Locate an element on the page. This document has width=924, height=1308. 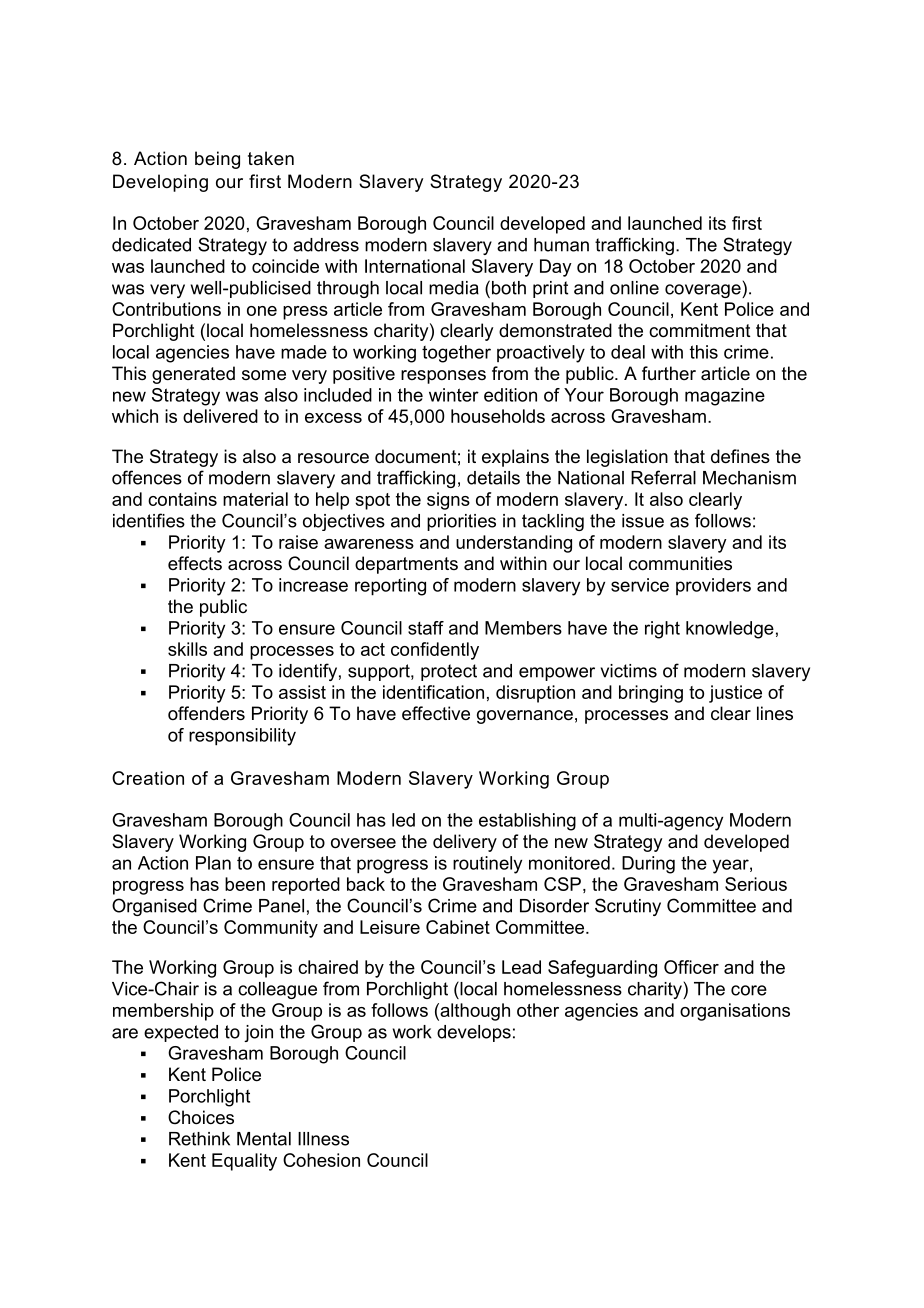
Rethink is located at coordinates (199, 1139).
